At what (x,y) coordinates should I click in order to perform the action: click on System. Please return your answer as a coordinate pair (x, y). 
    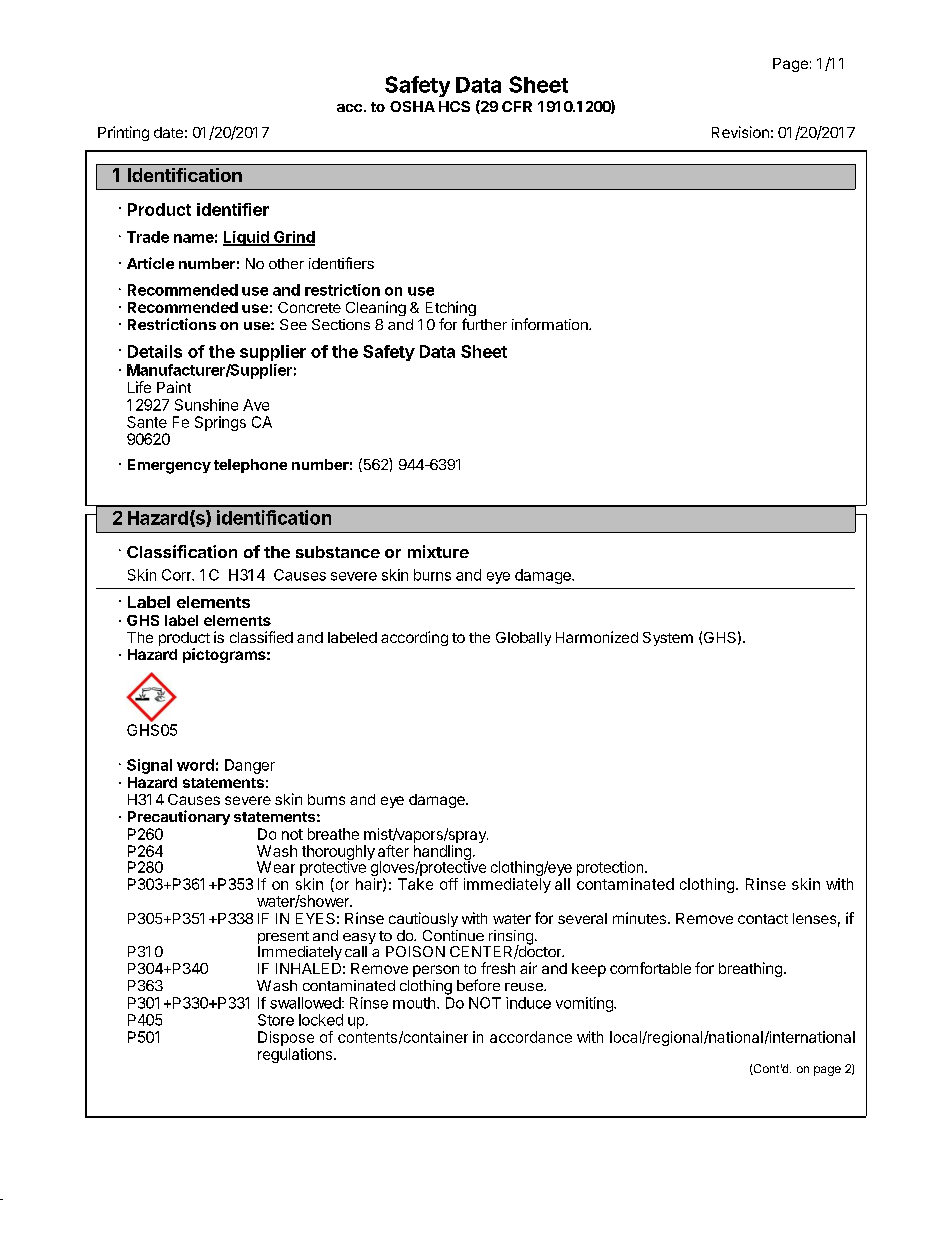
    Looking at the image, I should click on (668, 639).
